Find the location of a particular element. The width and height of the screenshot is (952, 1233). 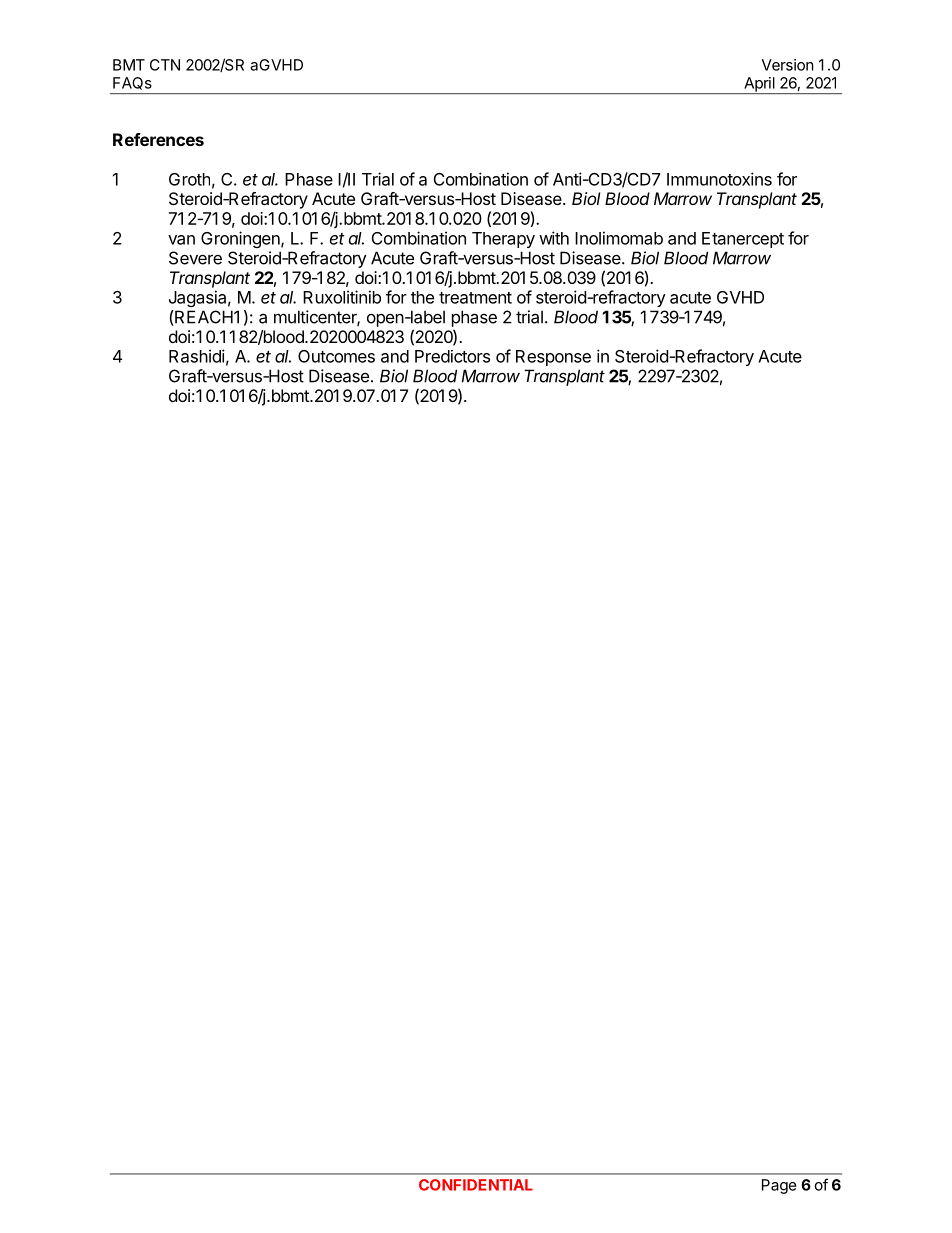

Therapy is located at coordinates (503, 240).
